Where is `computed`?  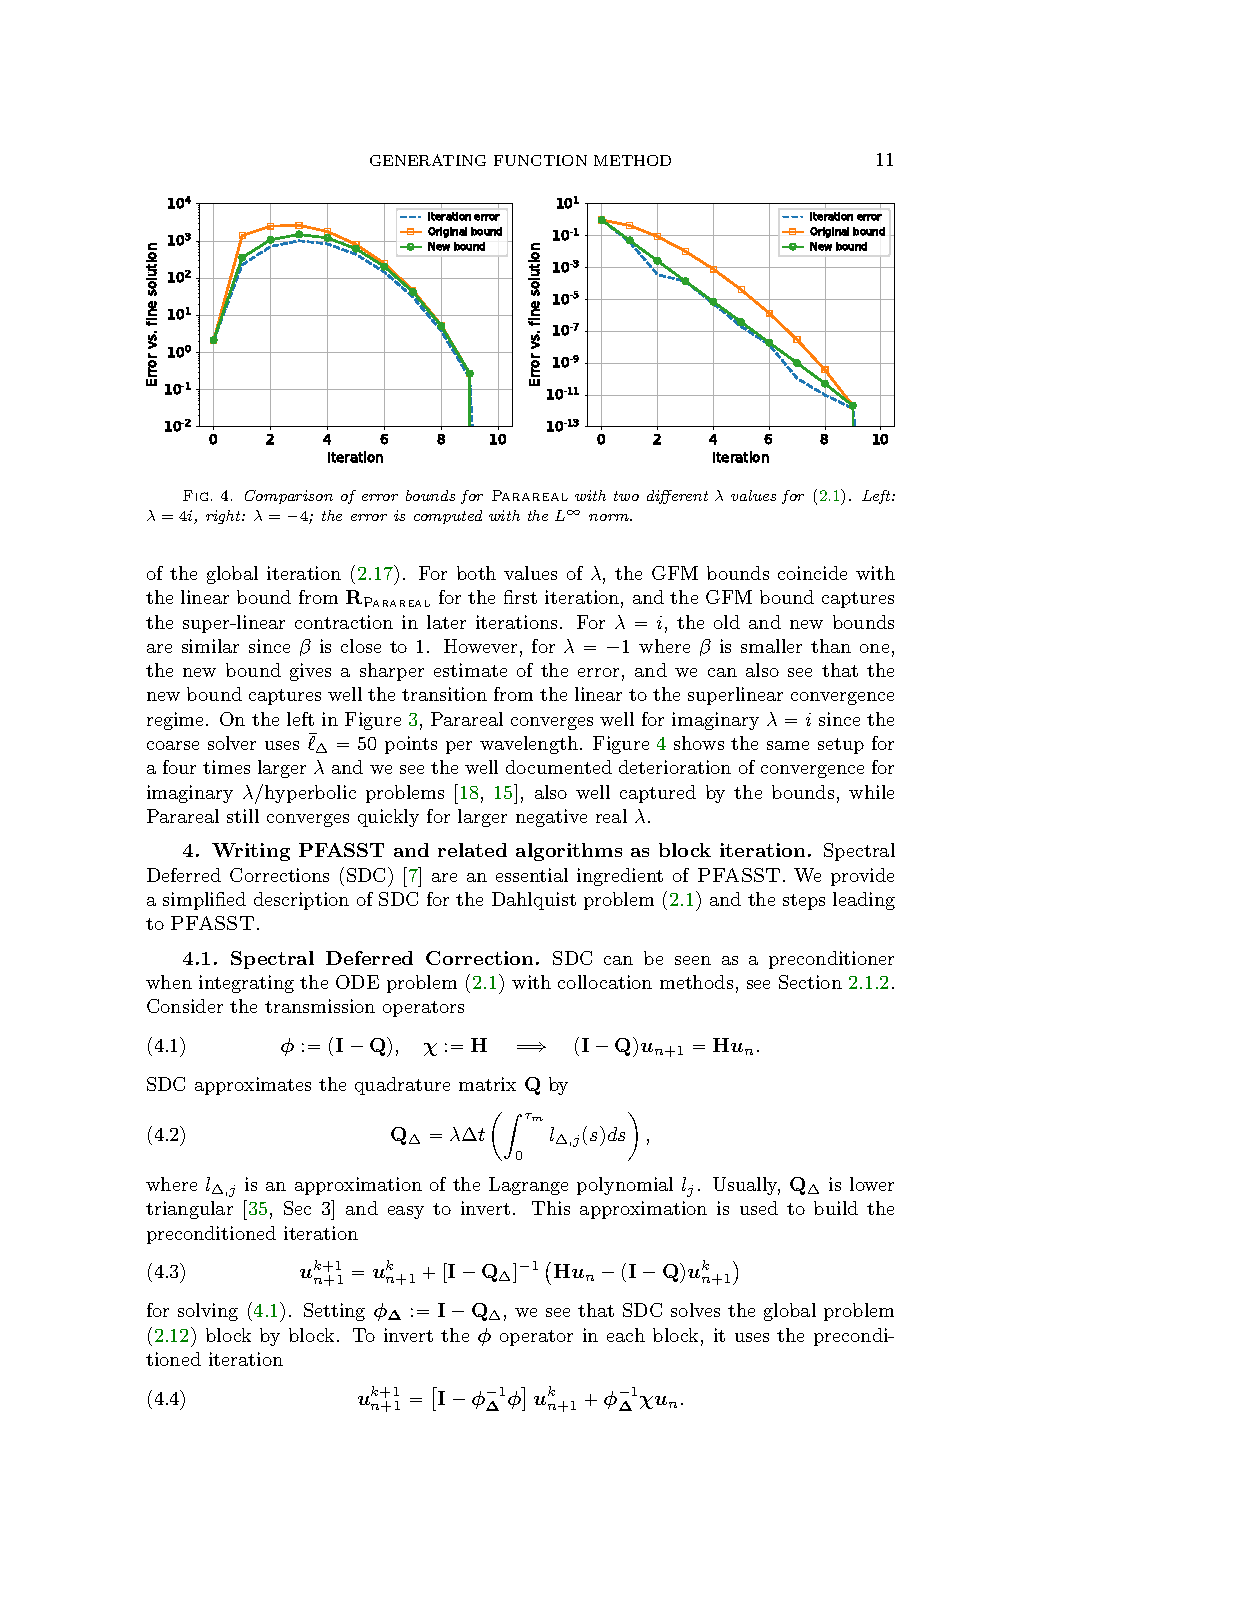
computed is located at coordinates (448, 517).
